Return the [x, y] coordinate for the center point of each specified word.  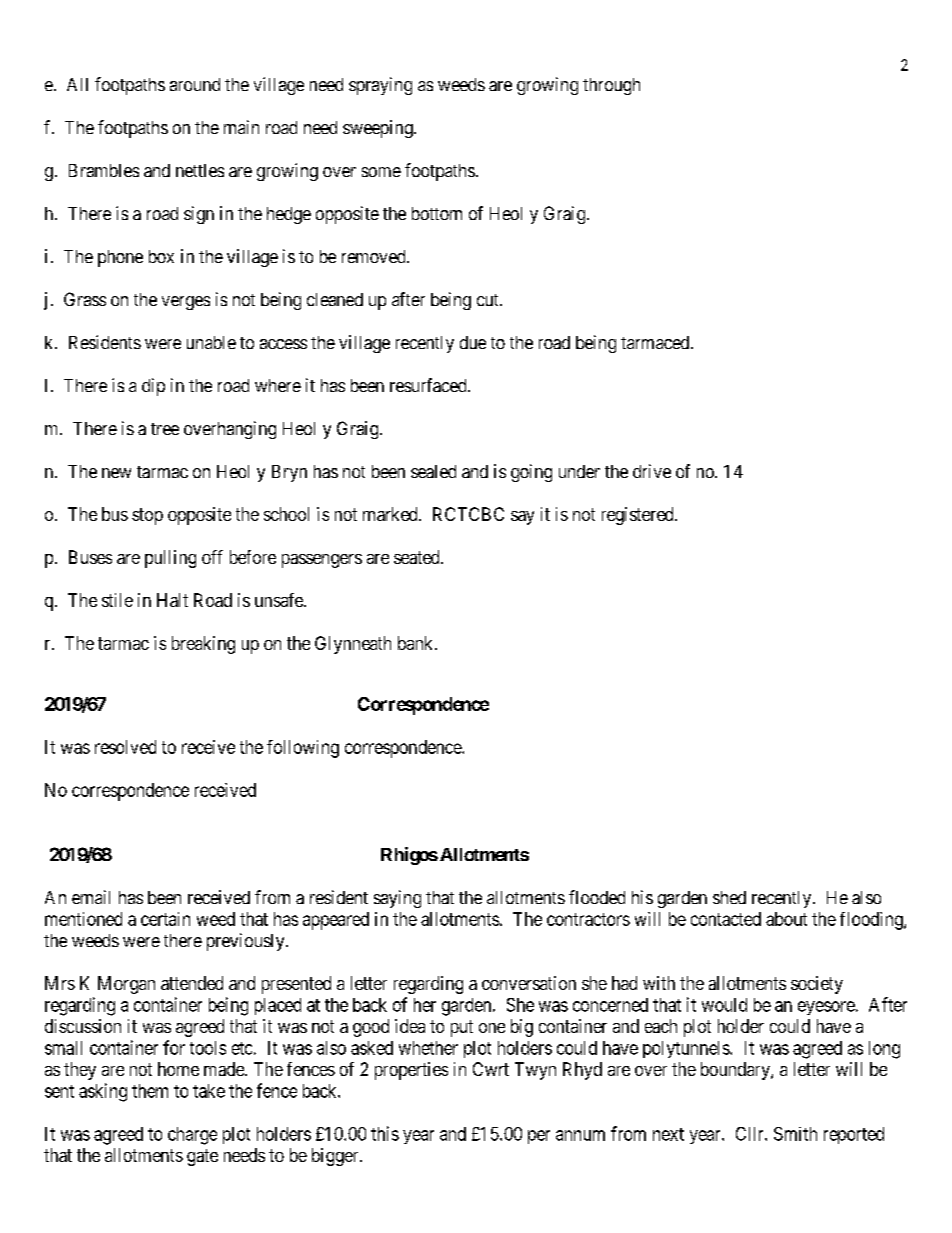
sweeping [379, 129]
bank [417, 643]
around [195, 84]
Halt [172, 600]
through [611, 86]
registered [639, 516]
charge [192, 1136]
